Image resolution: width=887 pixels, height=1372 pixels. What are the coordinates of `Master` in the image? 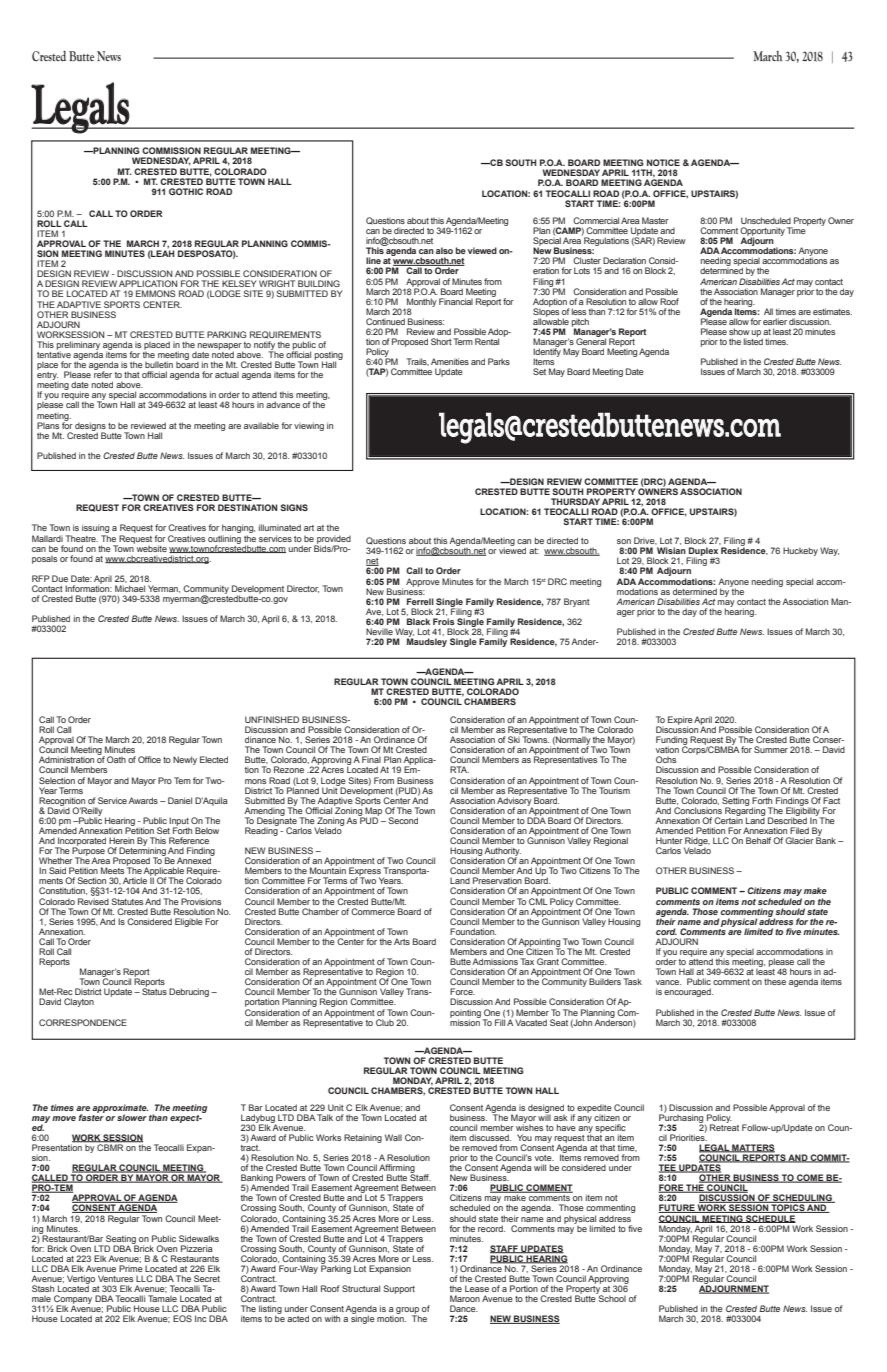 It's located at (655, 220).
